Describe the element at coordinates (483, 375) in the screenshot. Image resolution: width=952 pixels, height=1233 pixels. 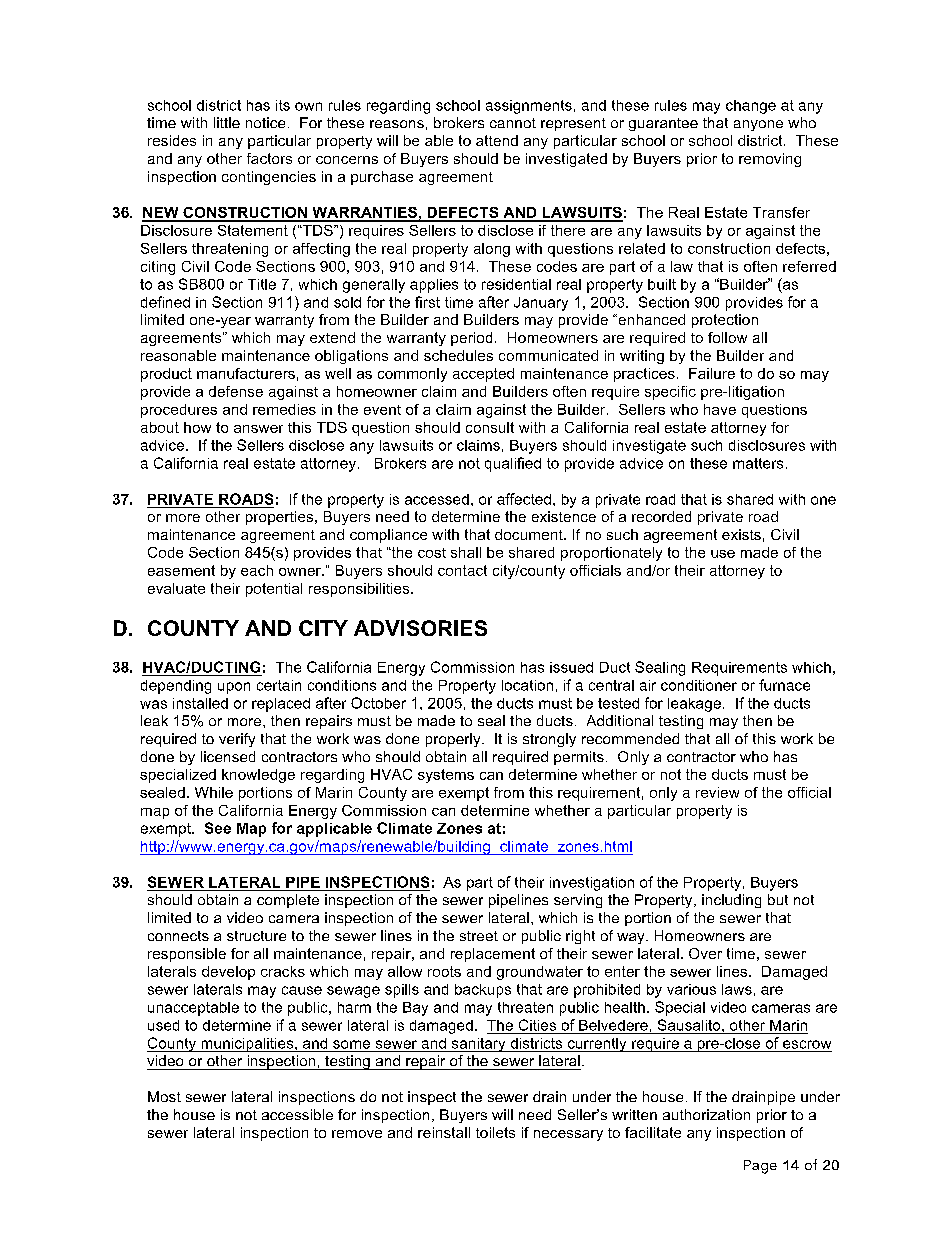
I see `accepted` at that location.
